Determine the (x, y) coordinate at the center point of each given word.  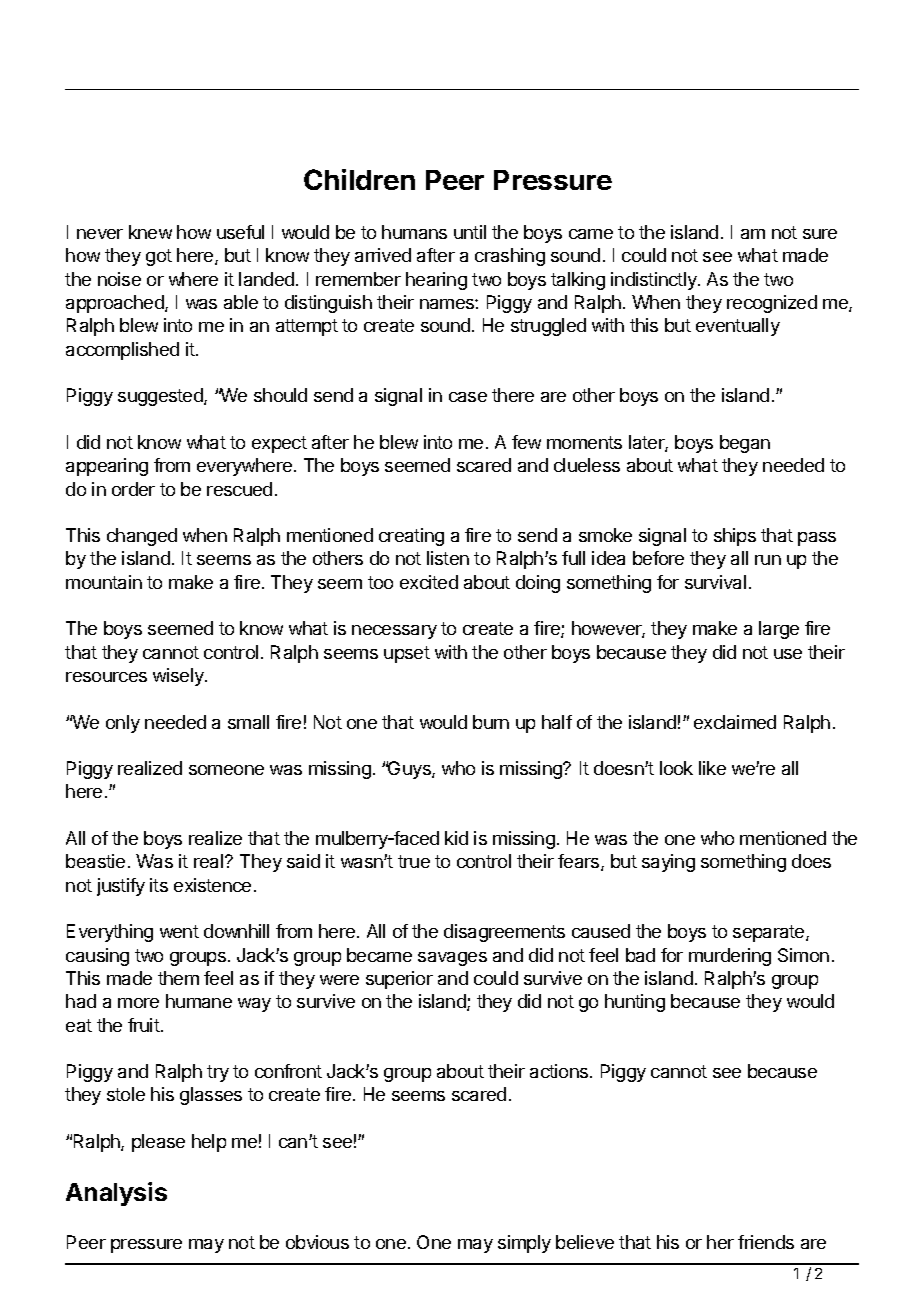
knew (150, 232)
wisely (179, 677)
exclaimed (735, 722)
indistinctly (655, 281)
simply (524, 1244)
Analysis (116, 1194)
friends (766, 1242)
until (470, 232)
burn (491, 722)
